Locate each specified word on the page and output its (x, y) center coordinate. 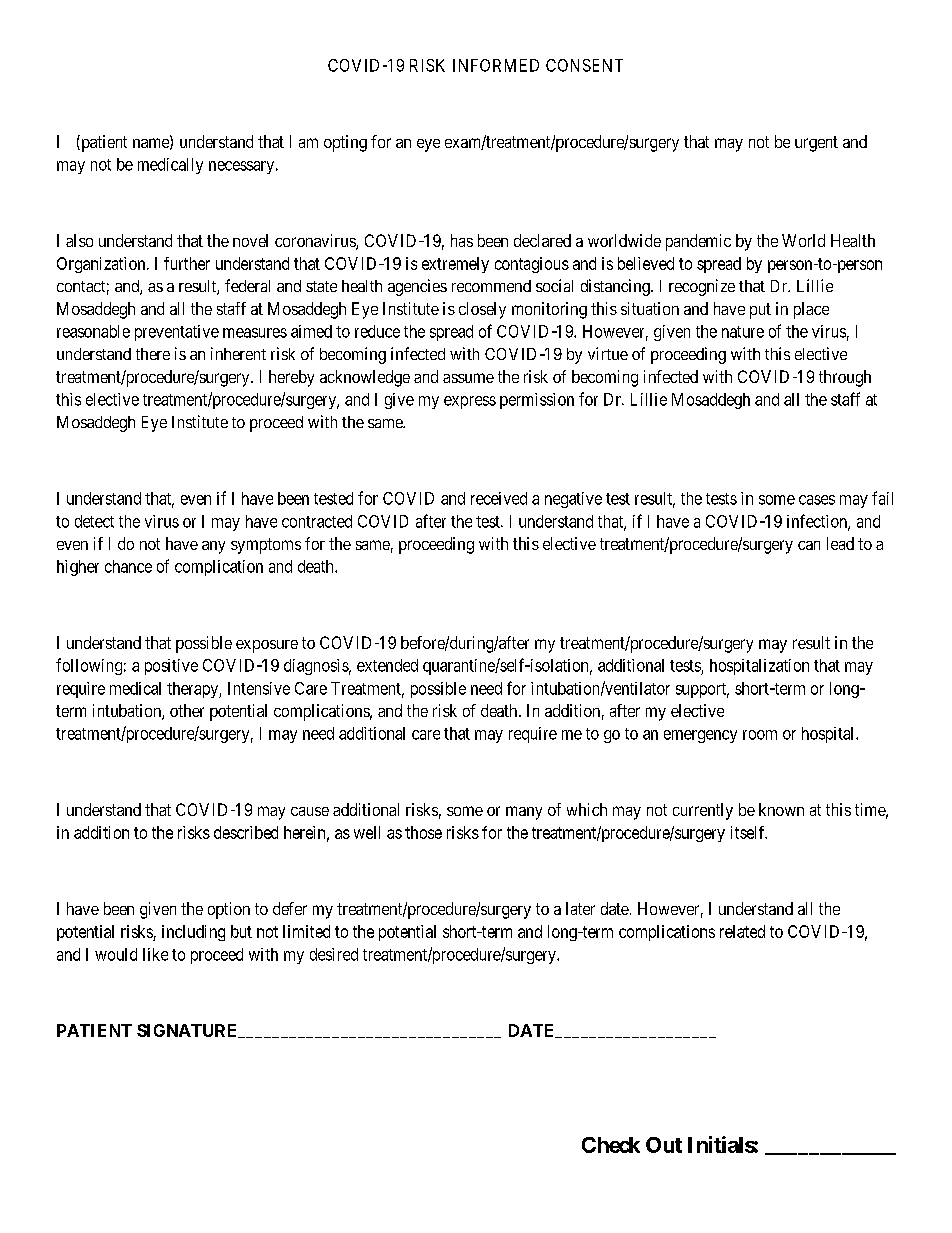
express (470, 402)
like (155, 954)
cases (817, 500)
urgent (816, 144)
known (781, 809)
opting (345, 143)
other (187, 710)
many (524, 813)
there (153, 354)
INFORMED (496, 65)
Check (611, 1145)
